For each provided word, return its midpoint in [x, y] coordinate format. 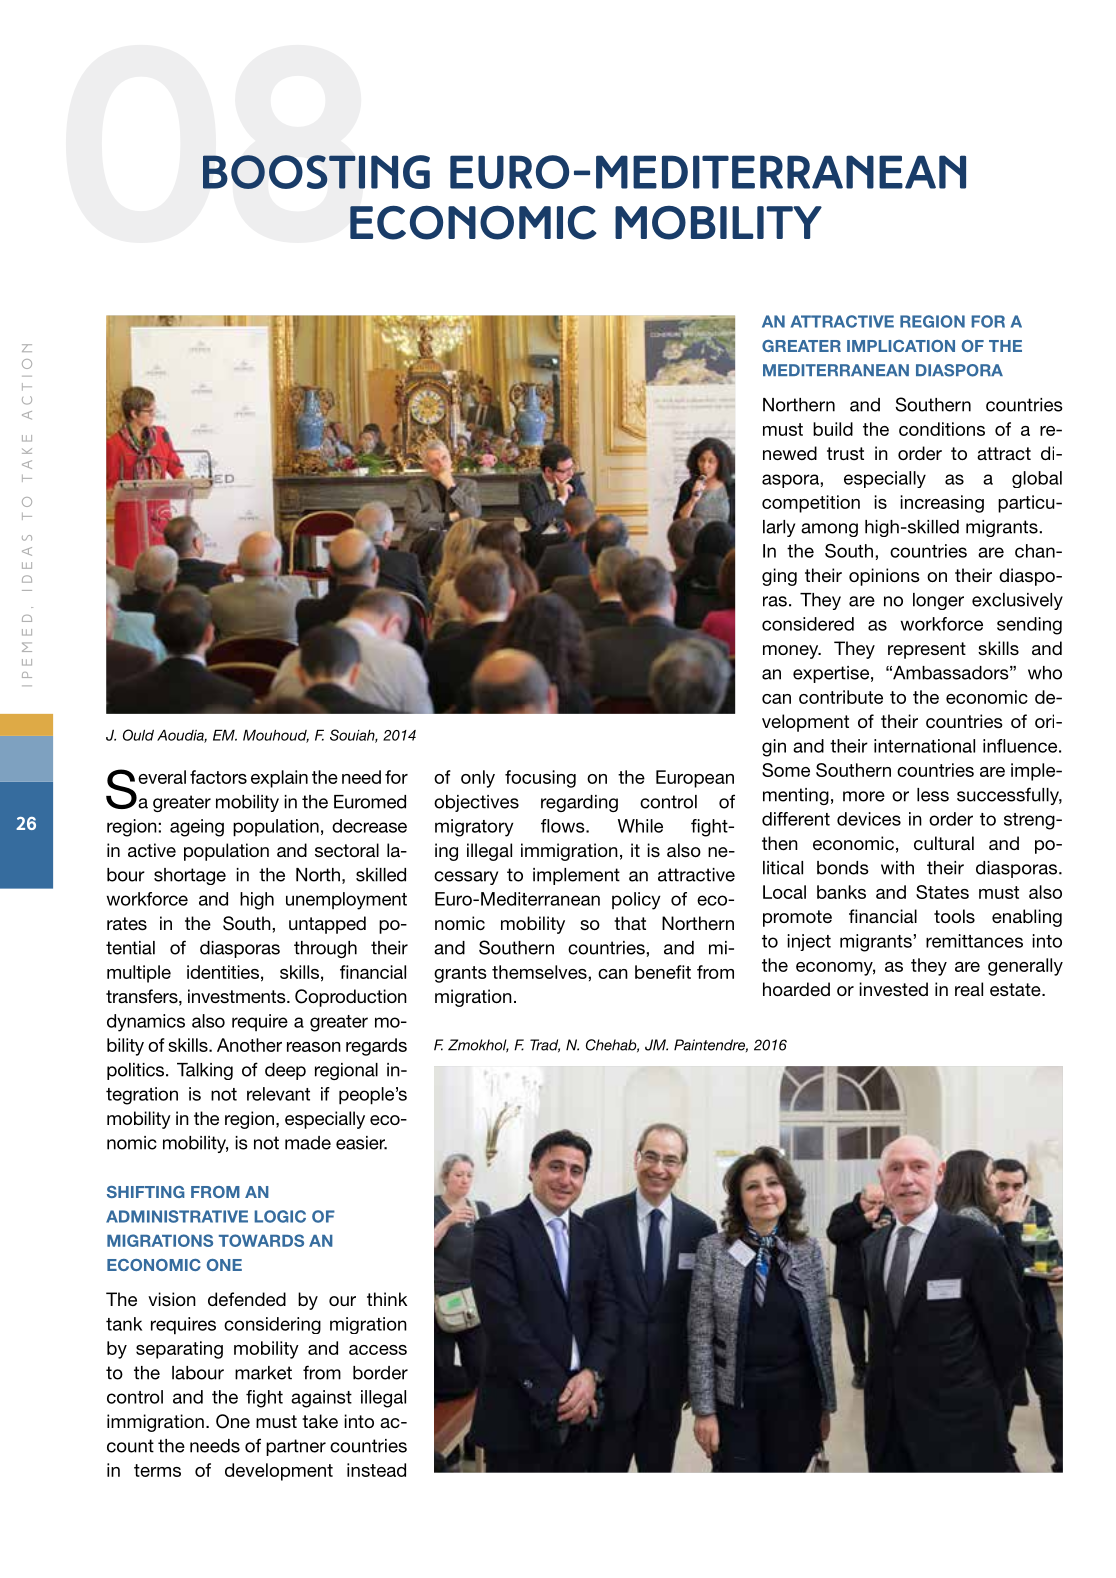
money [792, 652]
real [969, 989]
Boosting [316, 172]
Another [249, 1045]
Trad [545, 1045]
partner [296, 1447]
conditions [942, 429]
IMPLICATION [901, 346]
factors [218, 777]
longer [938, 601]
